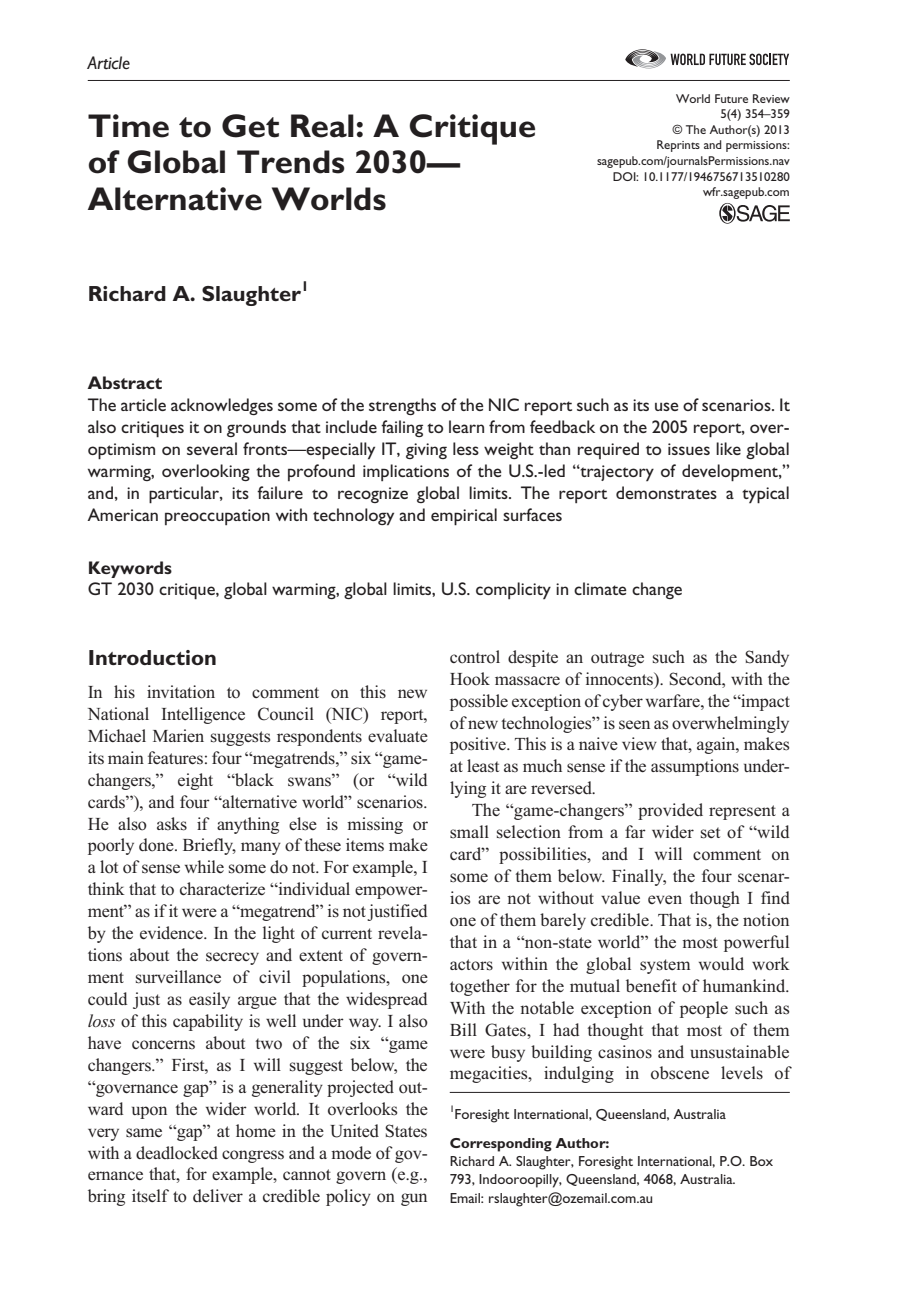 This screenshot has width=905, height=1316. What do you see at coordinates (172, 824) in the screenshot?
I see `asks` at bounding box center [172, 824].
